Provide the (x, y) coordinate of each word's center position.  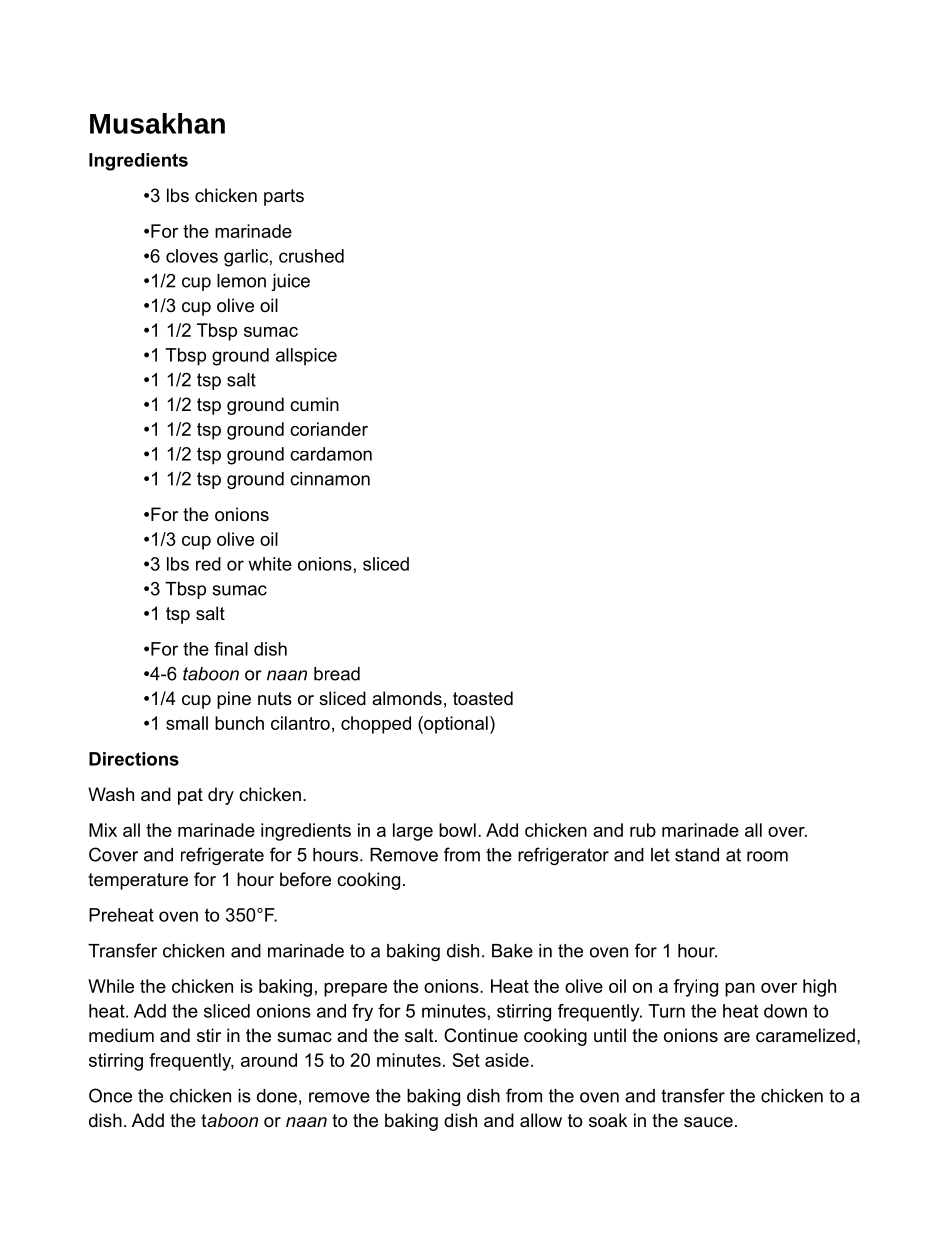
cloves (192, 256)
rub (643, 830)
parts (284, 197)
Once (110, 1095)
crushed (311, 256)
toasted (483, 698)
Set (466, 1060)
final (231, 649)
